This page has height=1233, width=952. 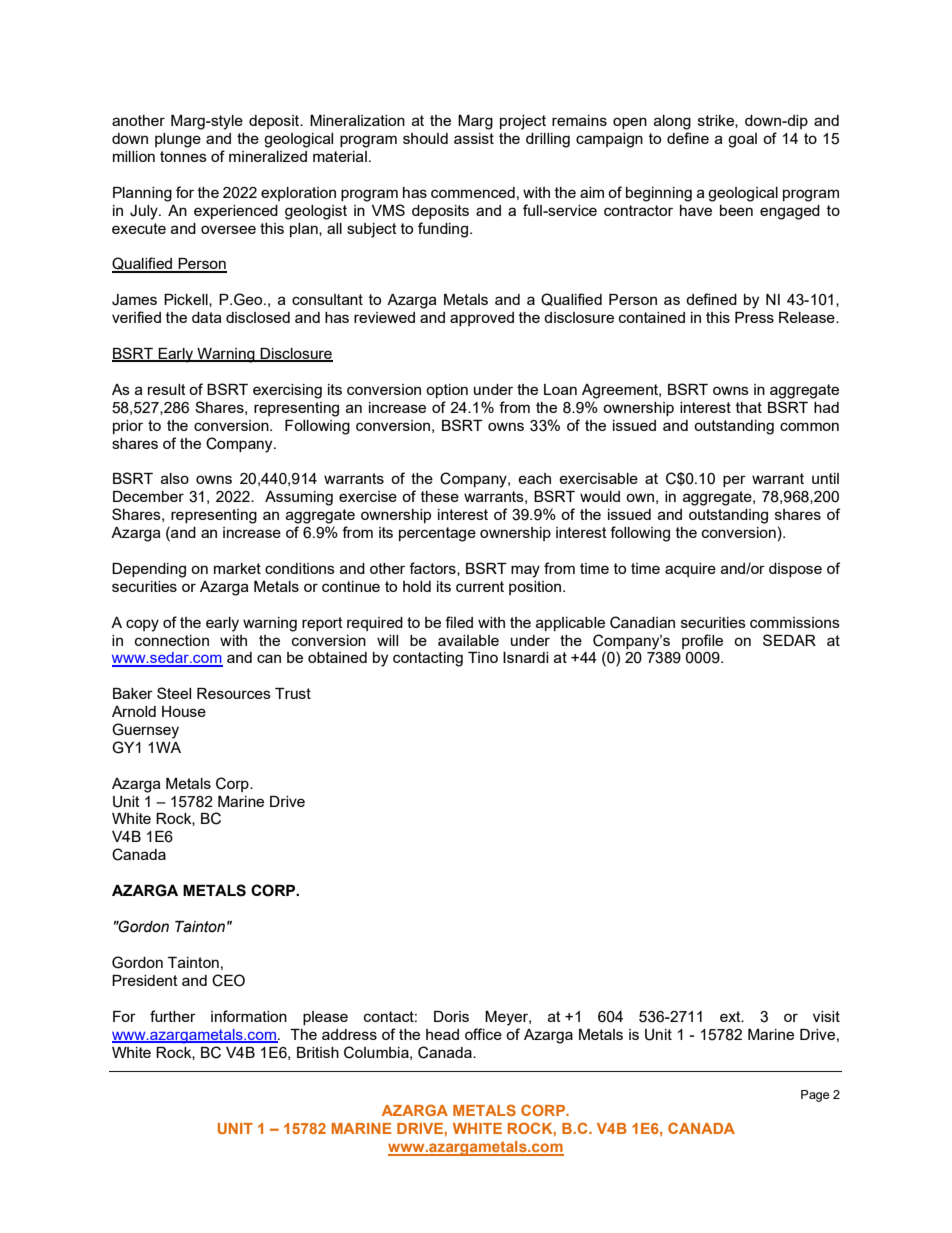 What do you see at coordinates (483, 1034) in the page?
I see `office` at bounding box center [483, 1034].
